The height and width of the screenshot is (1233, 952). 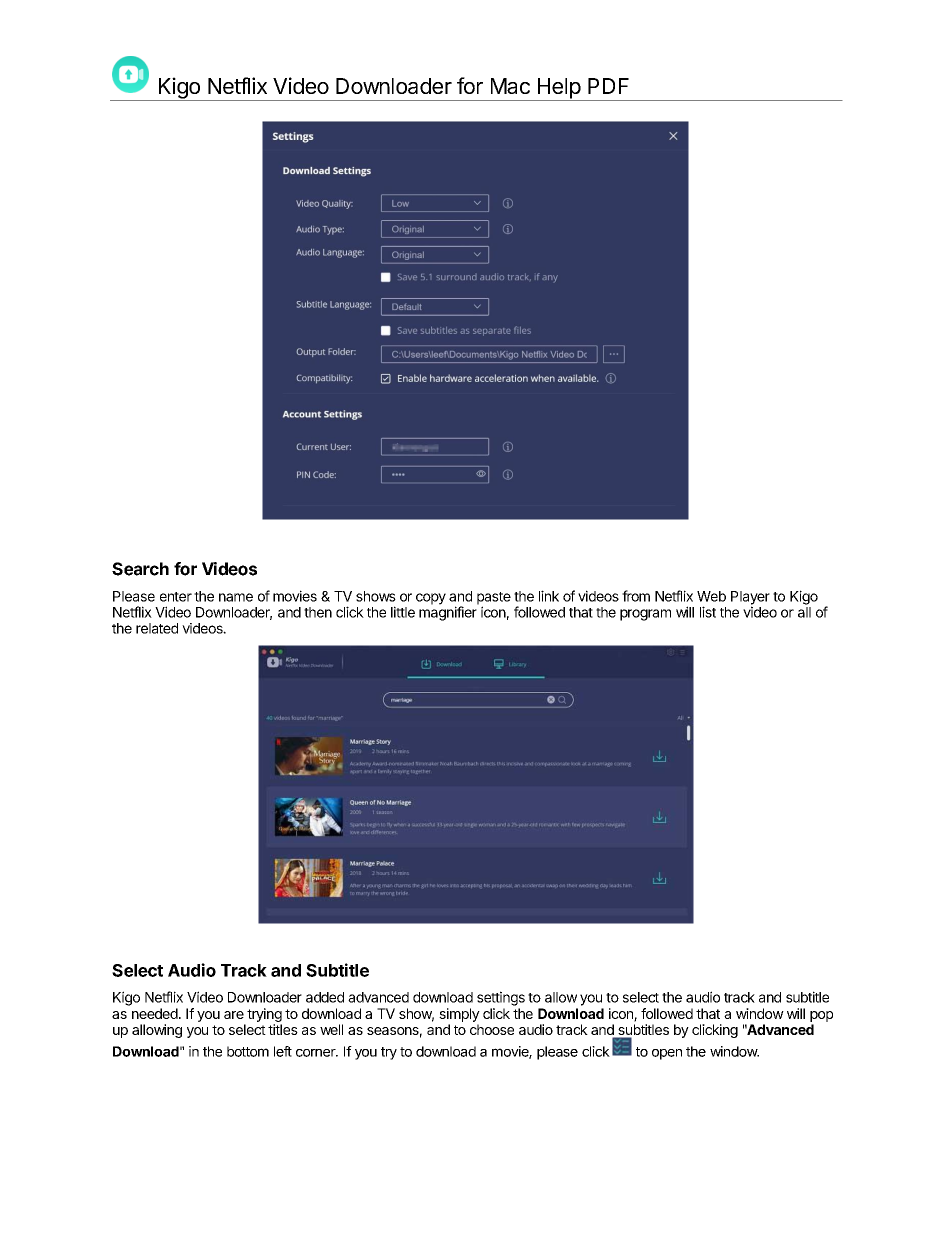 What do you see at coordinates (494, 599) in the screenshot?
I see `paste` at bounding box center [494, 599].
